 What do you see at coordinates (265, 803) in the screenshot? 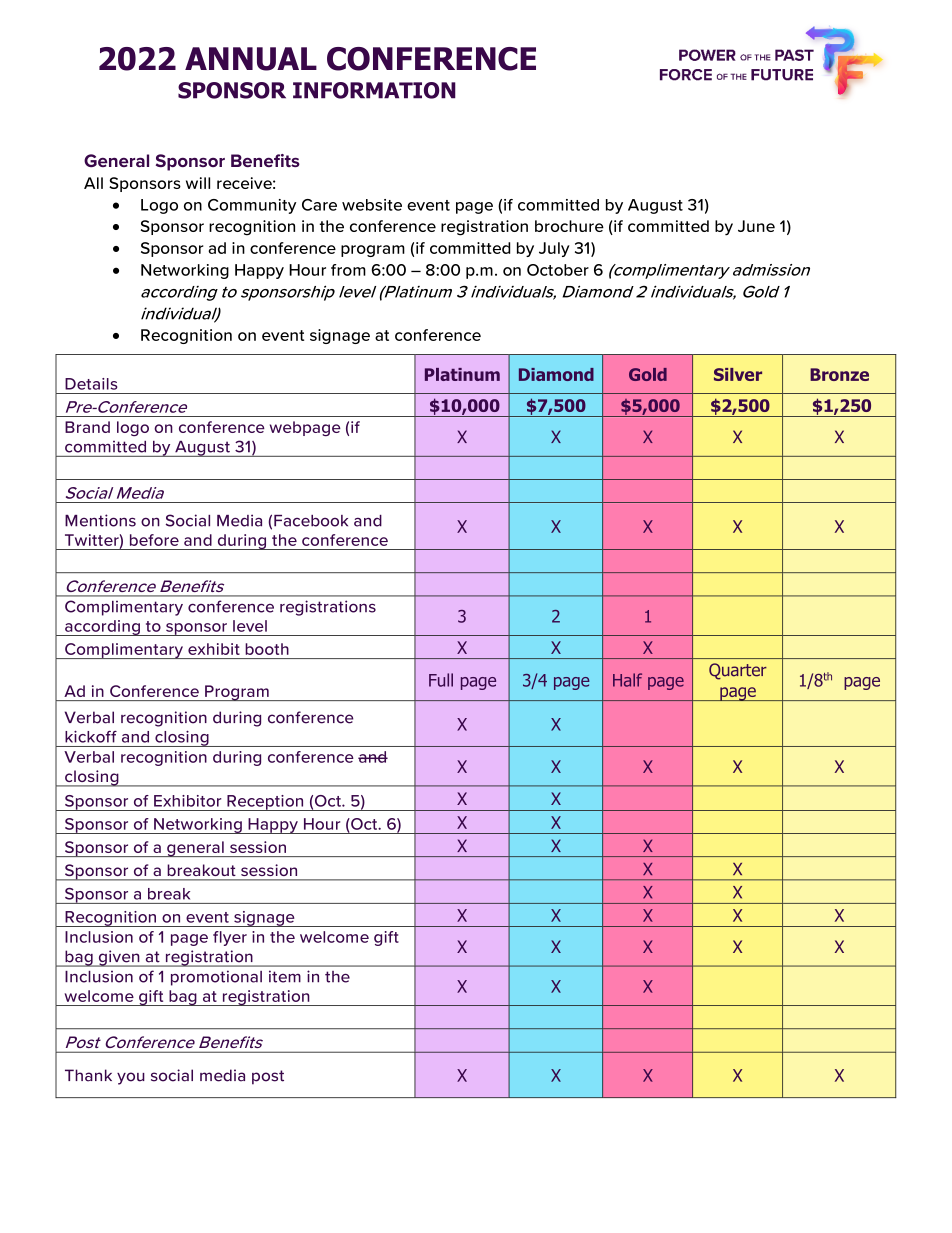
I see `Reception` at bounding box center [265, 803].
